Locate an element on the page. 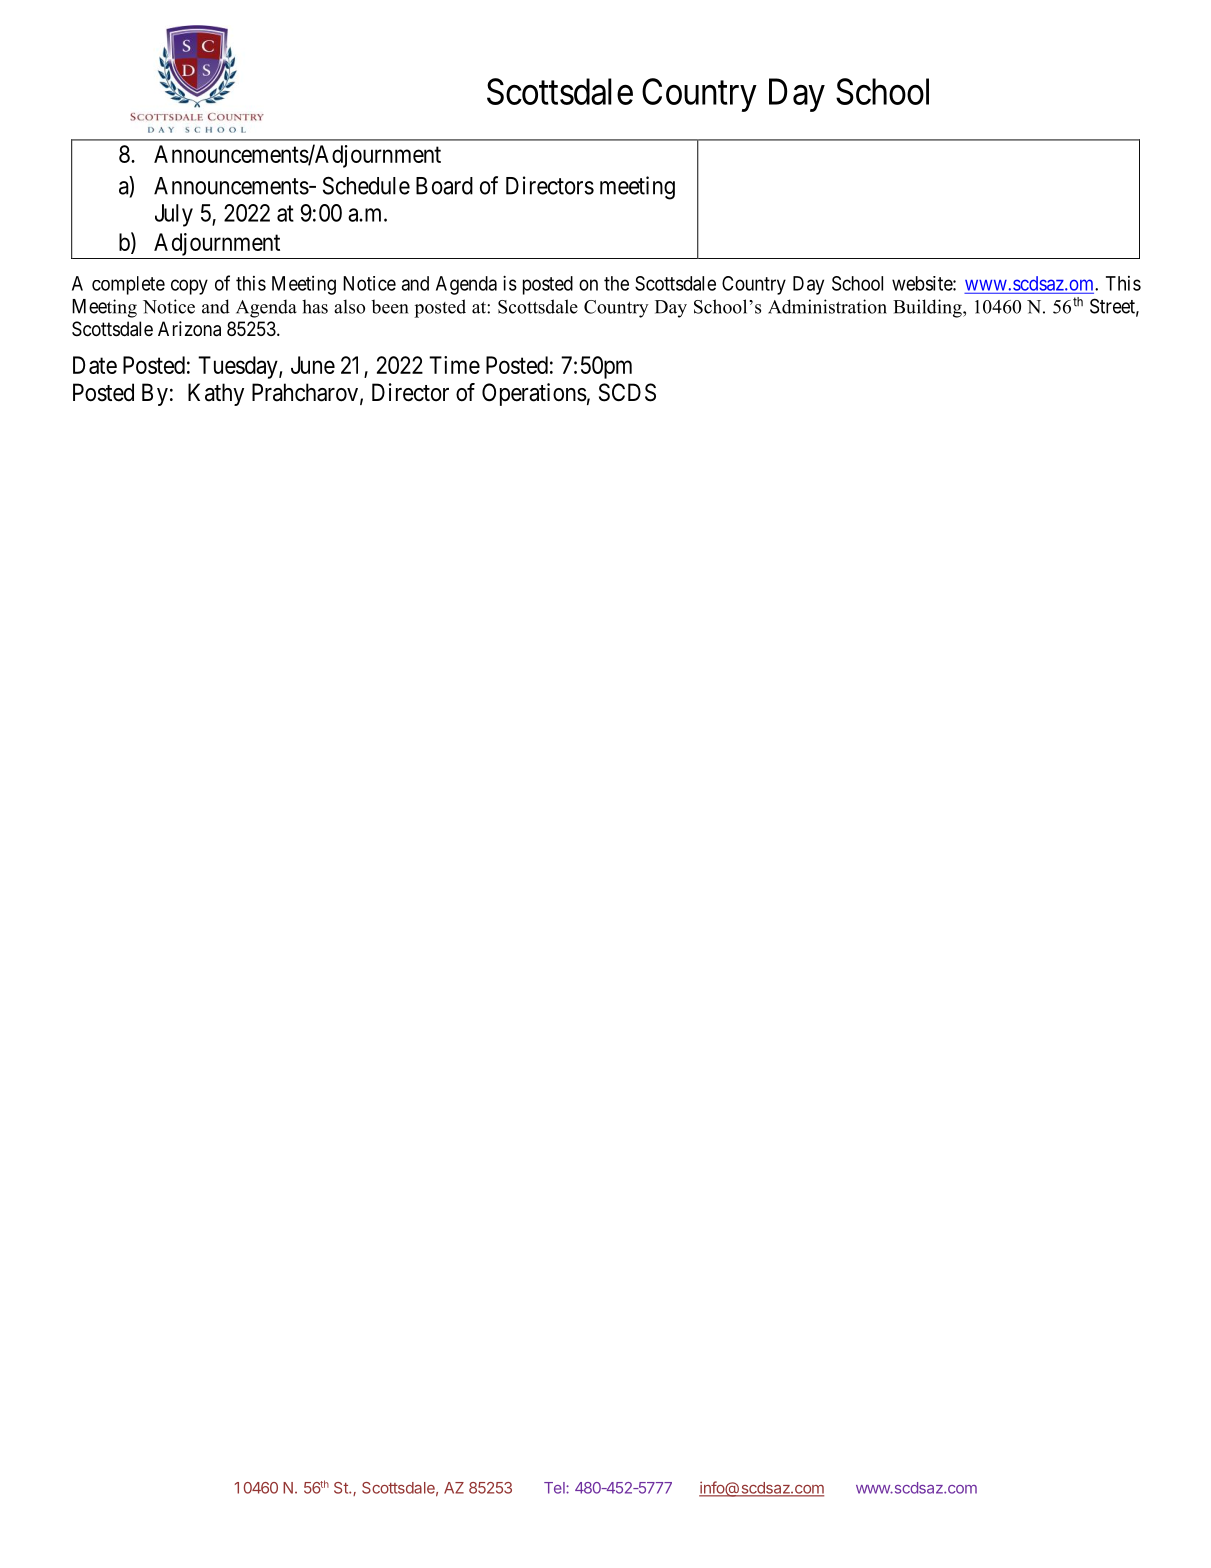  Date is located at coordinates (95, 365).
